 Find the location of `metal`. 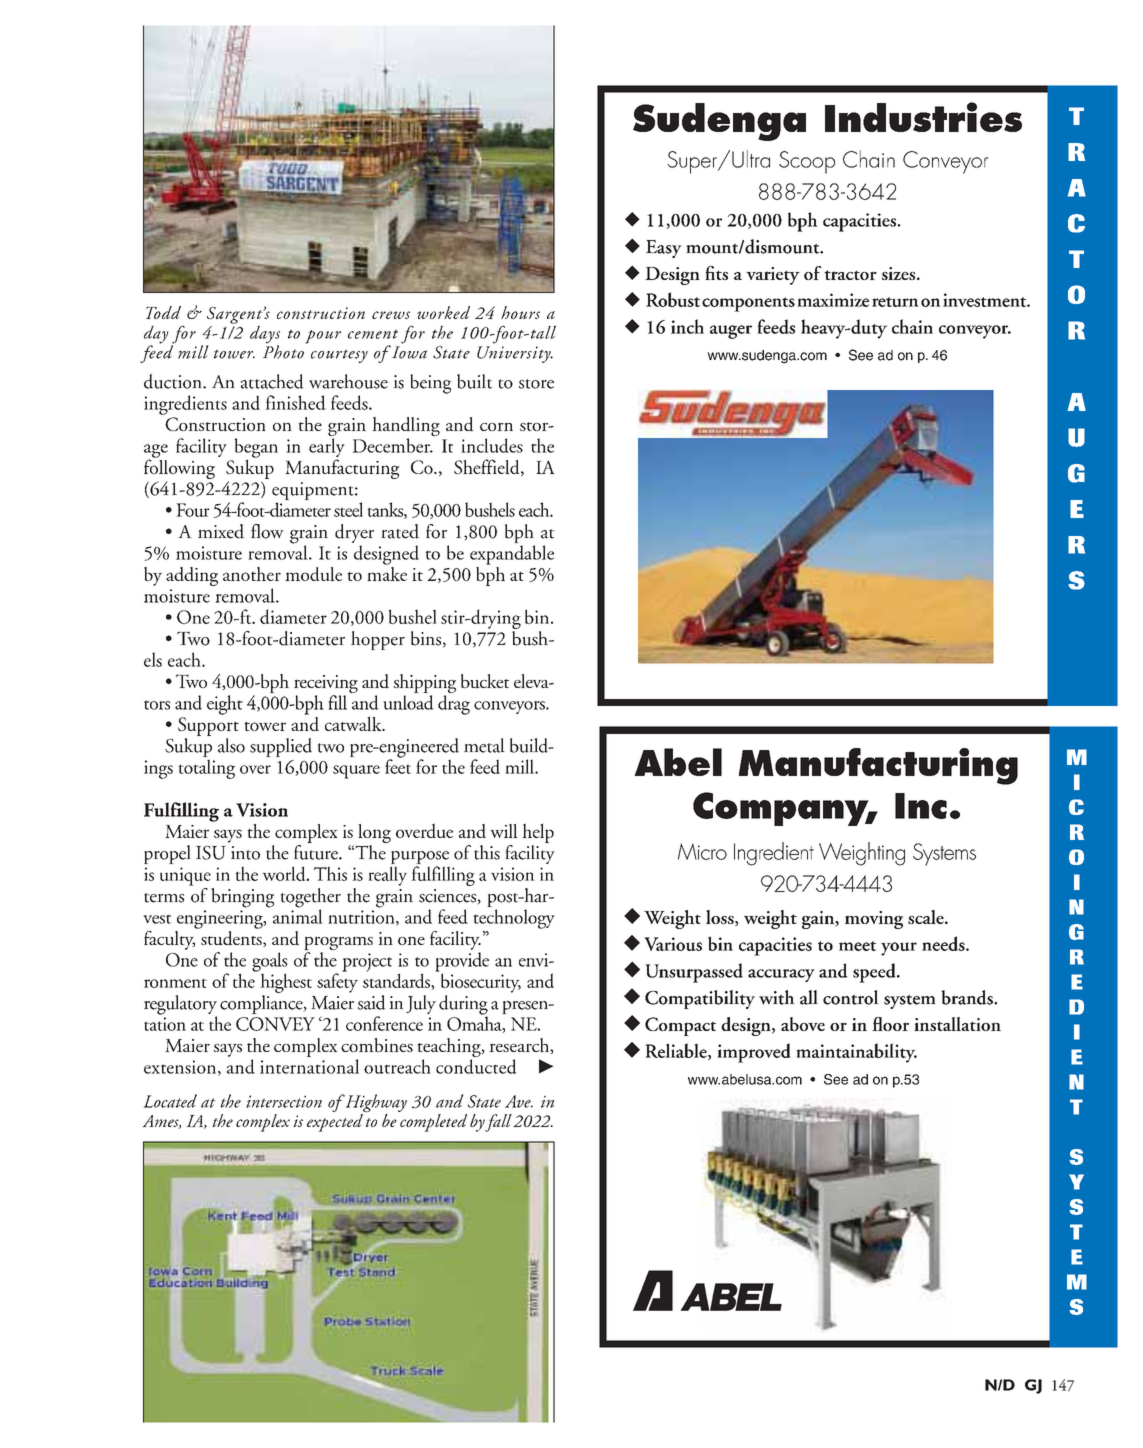

metal is located at coordinates (484, 745).
